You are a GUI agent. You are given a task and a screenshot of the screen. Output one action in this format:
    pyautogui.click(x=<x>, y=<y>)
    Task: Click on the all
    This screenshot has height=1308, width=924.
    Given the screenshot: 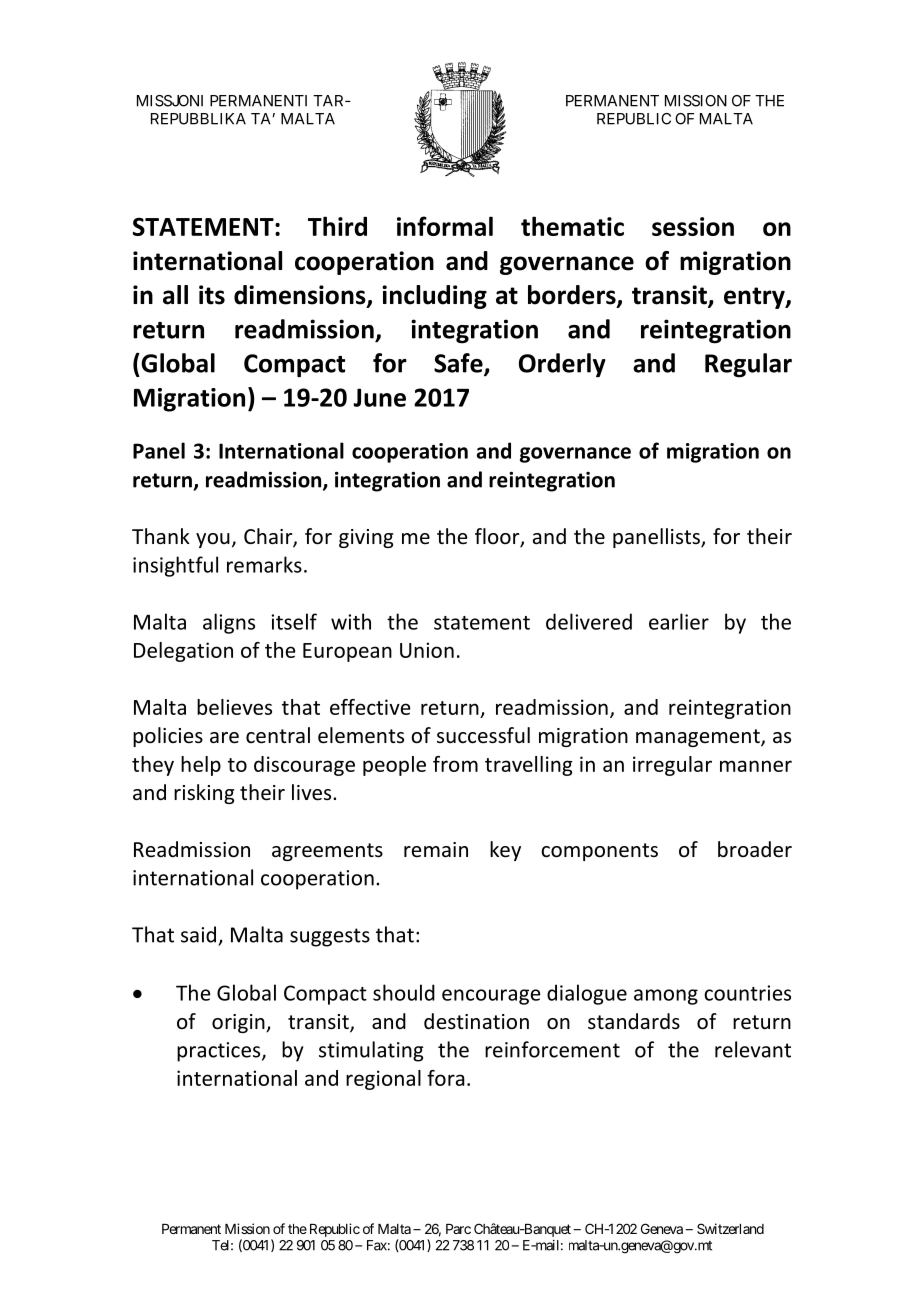 What is the action you would take?
    pyautogui.click(x=175, y=295)
